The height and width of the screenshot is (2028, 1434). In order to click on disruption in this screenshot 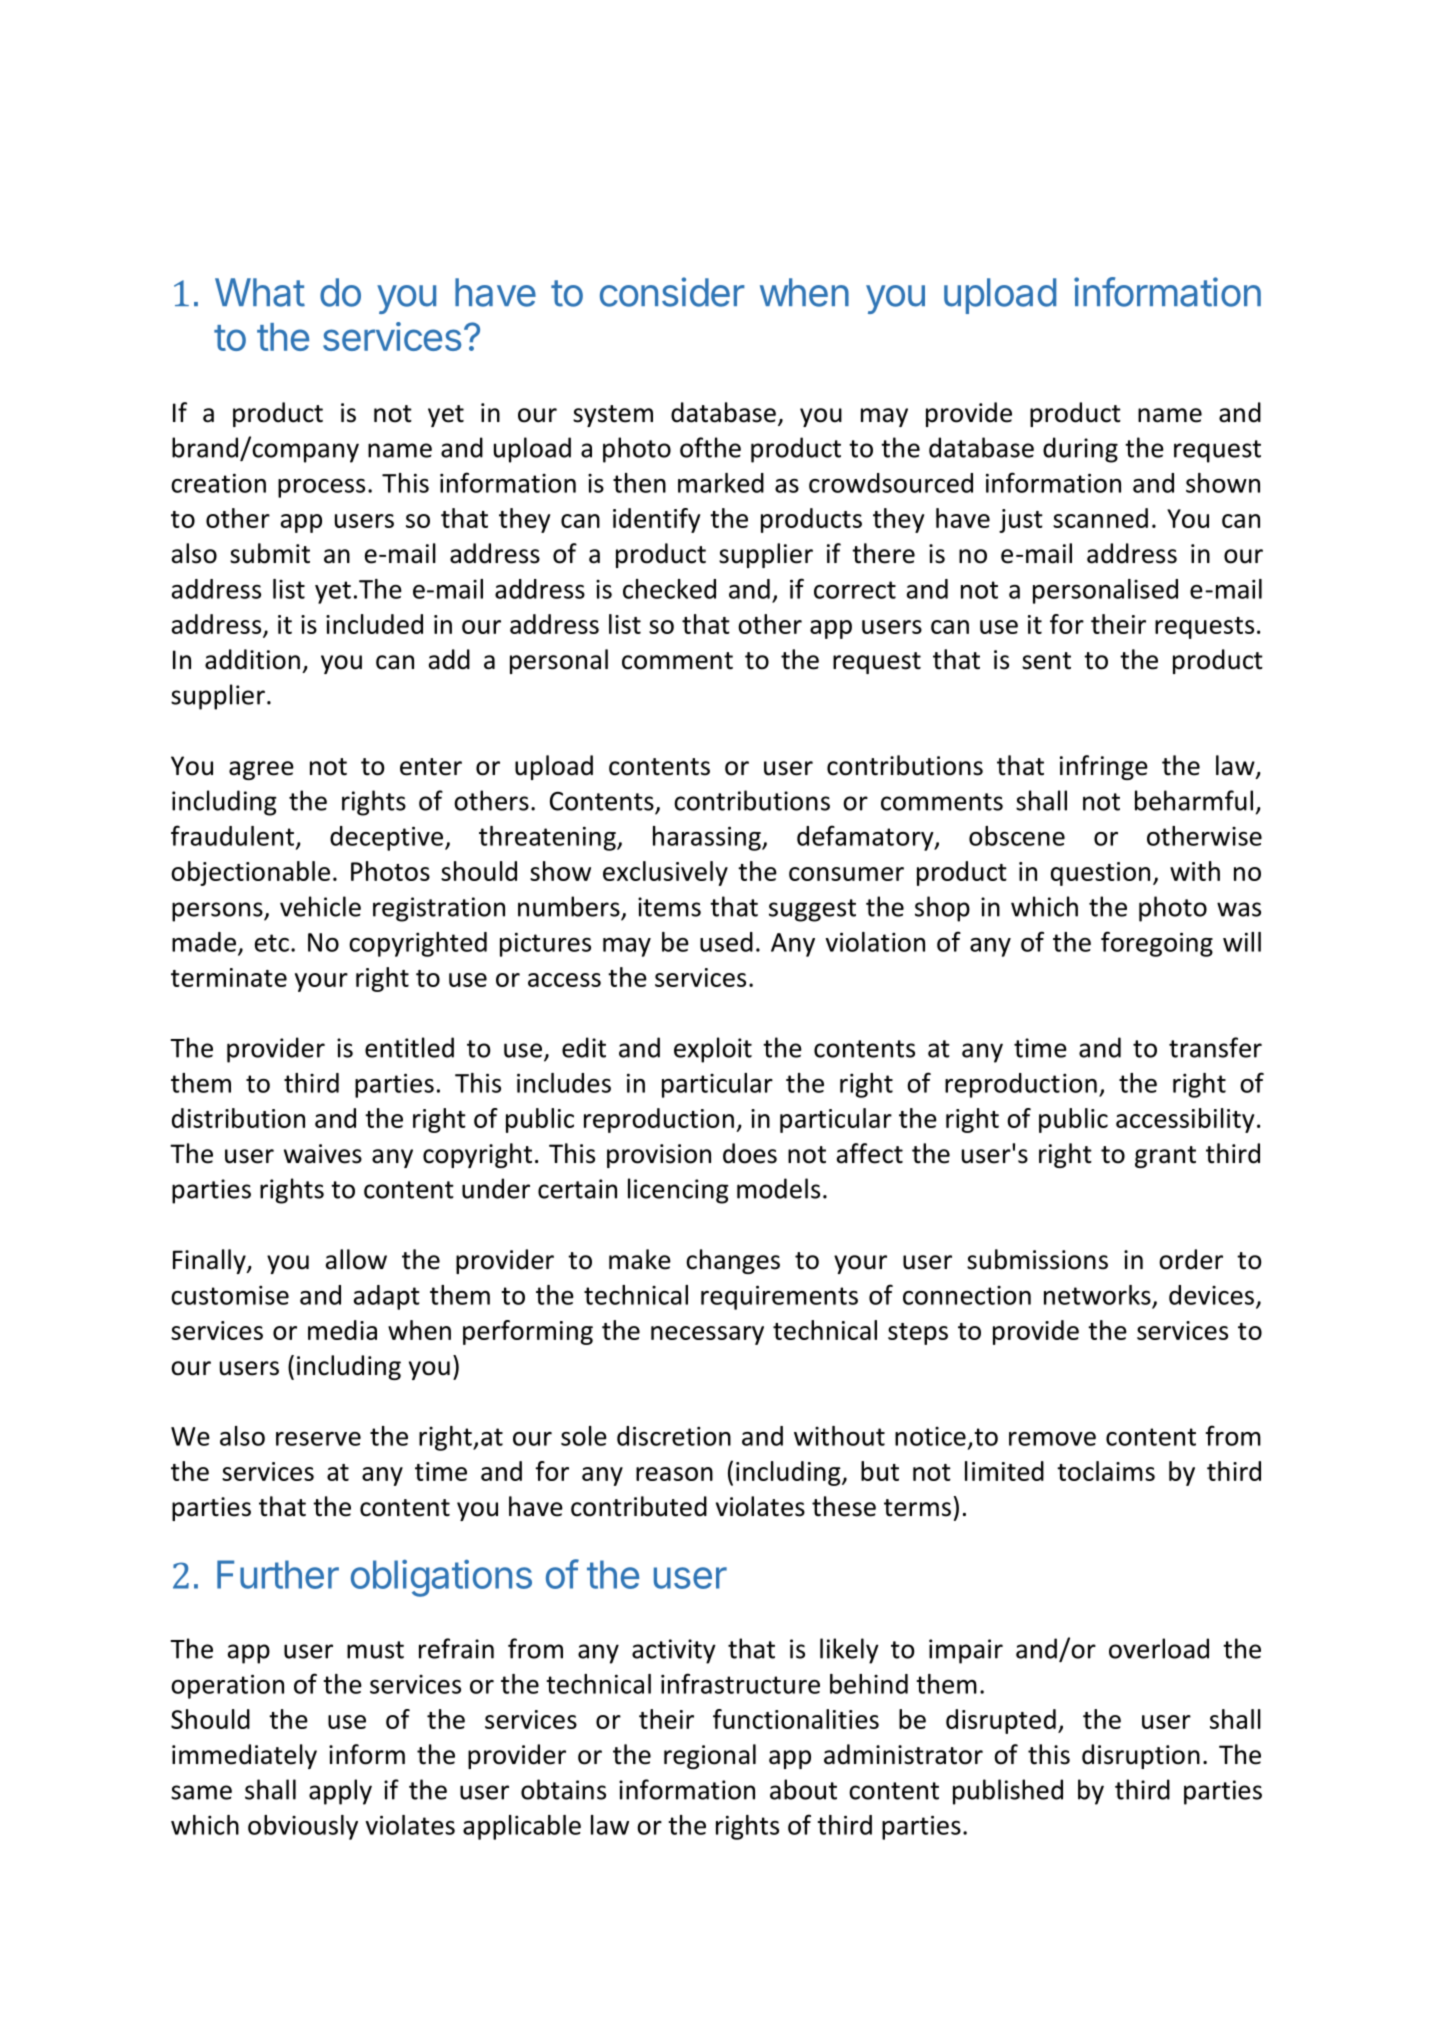, I will do `click(1141, 1756)`.
